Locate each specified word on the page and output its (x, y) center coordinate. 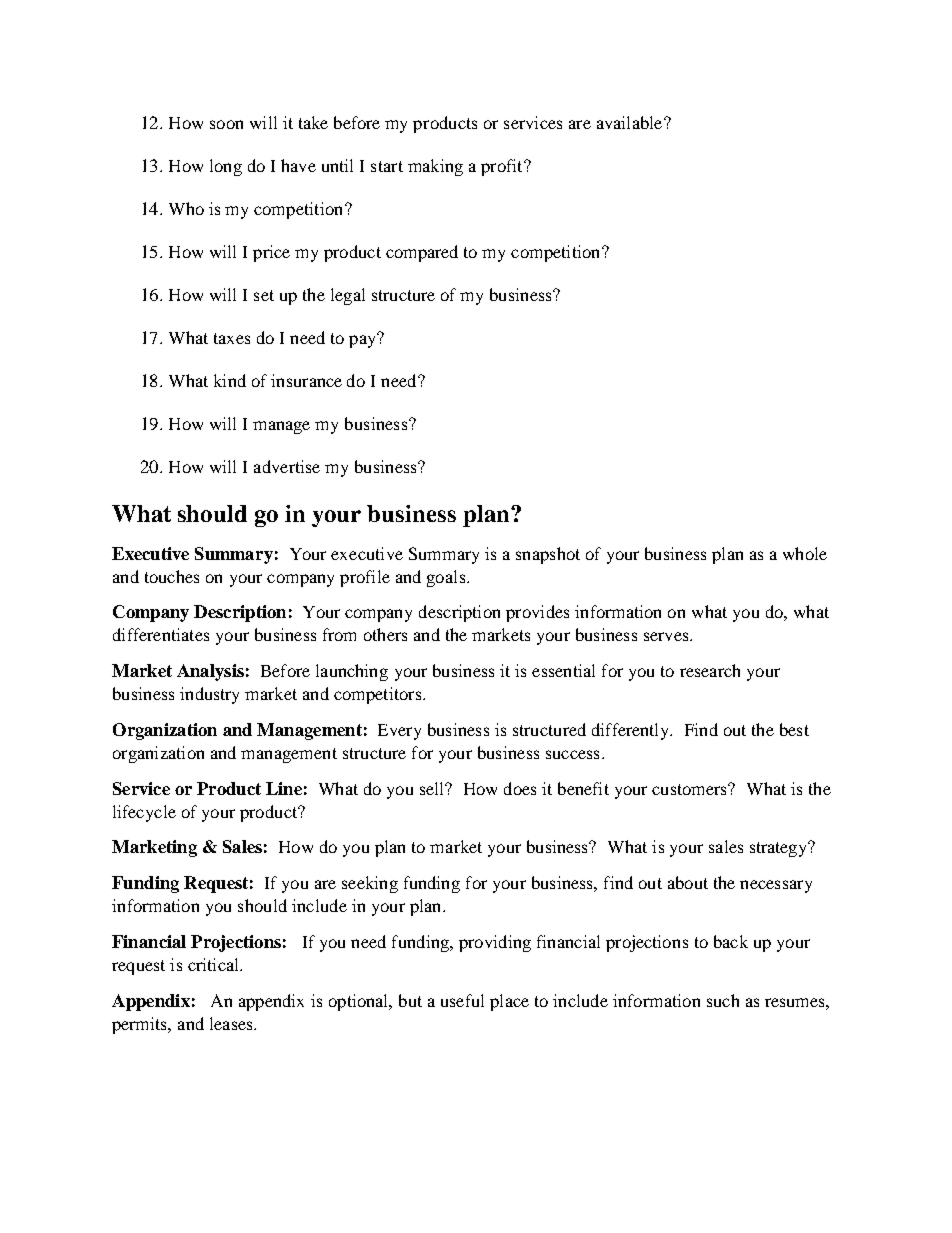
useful (462, 1000)
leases (232, 1023)
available (631, 122)
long (226, 167)
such (723, 1000)
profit (503, 167)
